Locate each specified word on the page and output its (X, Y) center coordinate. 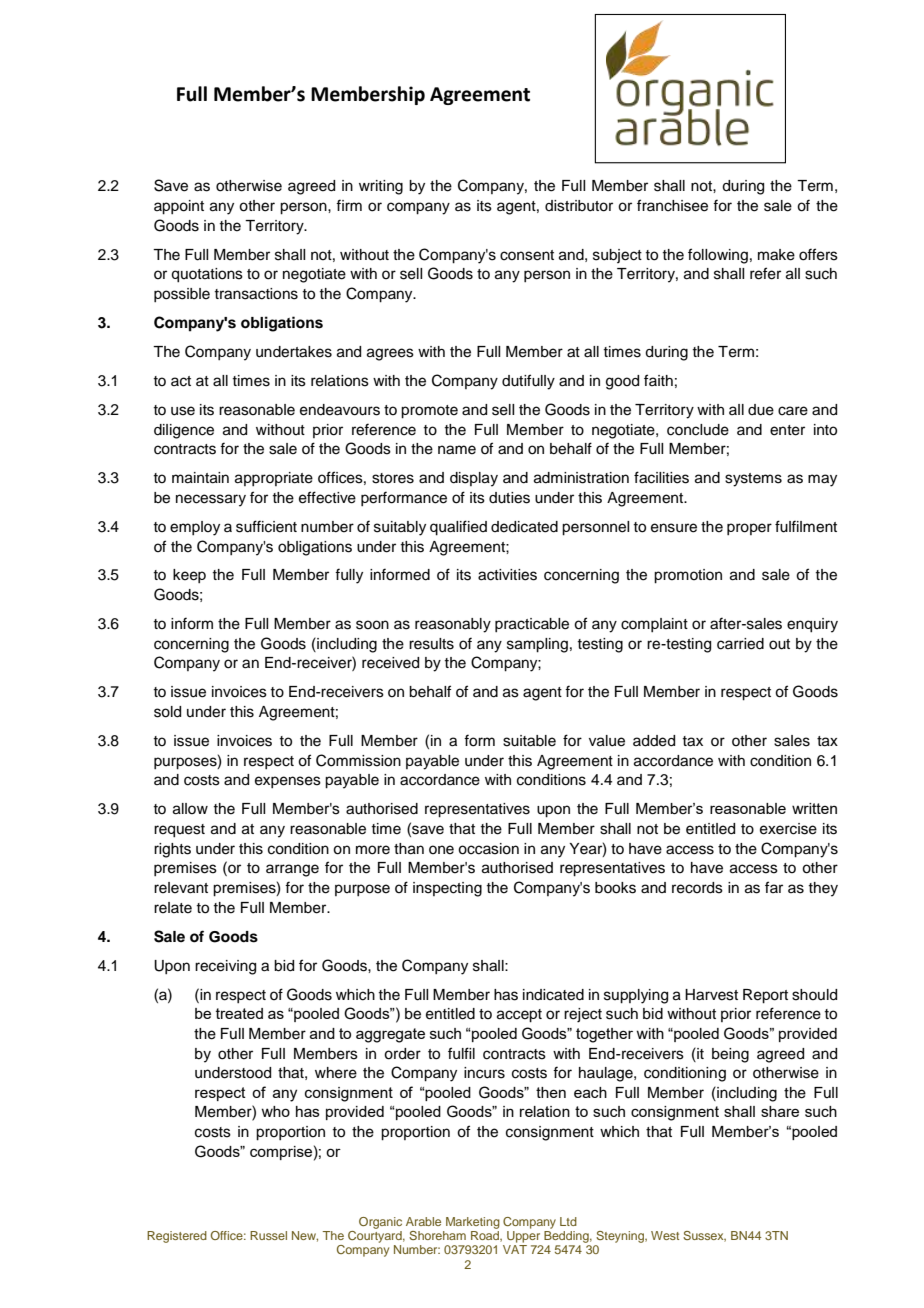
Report (765, 996)
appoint (179, 207)
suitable (529, 741)
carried (740, 644)
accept (519, 1016)
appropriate (274, 479)
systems (753, 480)
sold (167, 712)
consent (527, 255)
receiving (225, 967)
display (474, 479)
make (776, 255)
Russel (268, 1235)
